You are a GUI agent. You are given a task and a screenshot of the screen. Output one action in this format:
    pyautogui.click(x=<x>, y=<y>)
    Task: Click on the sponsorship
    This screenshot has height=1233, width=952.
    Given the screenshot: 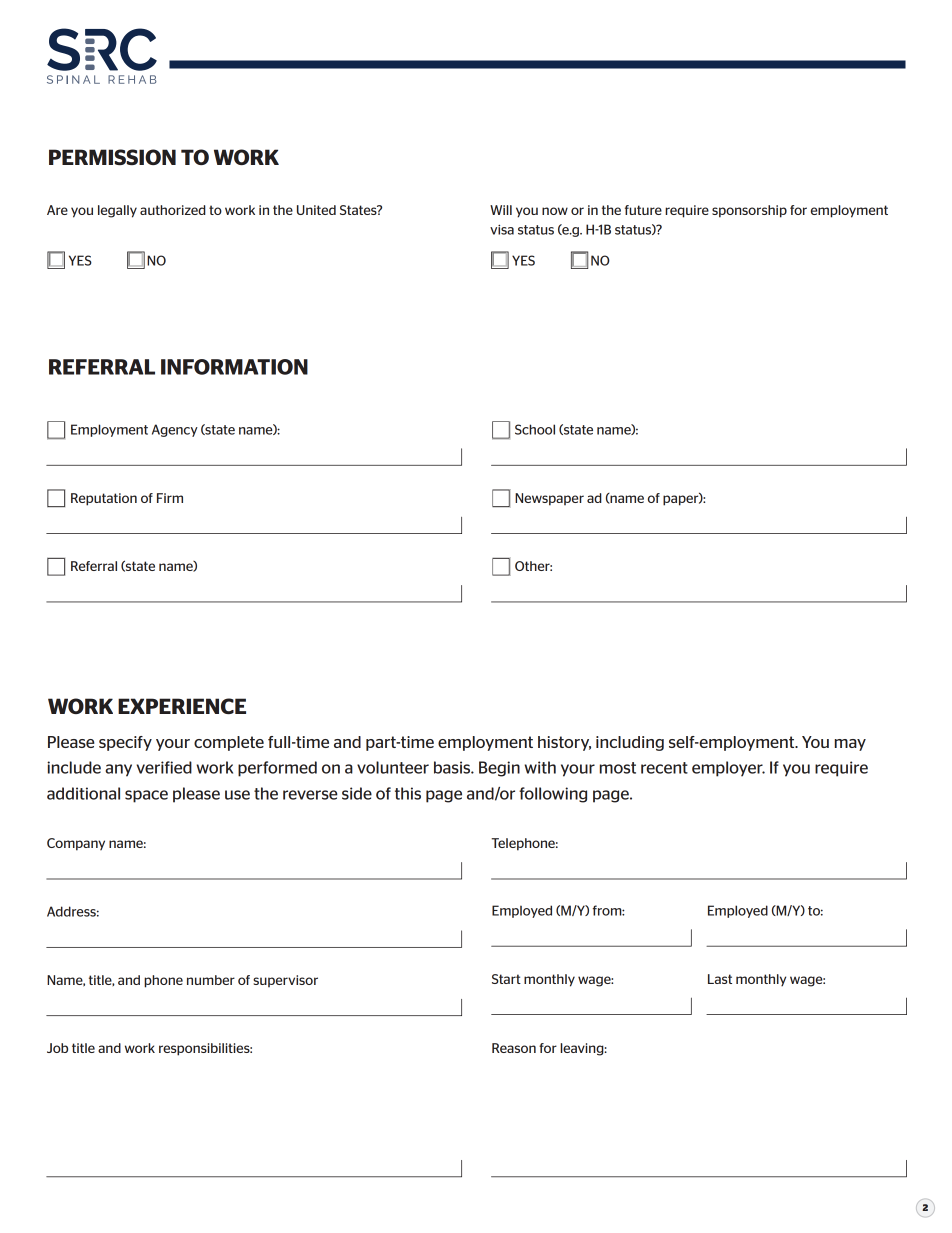 What is the action you would take?
    pyautogui.click(x=749, y=211)
